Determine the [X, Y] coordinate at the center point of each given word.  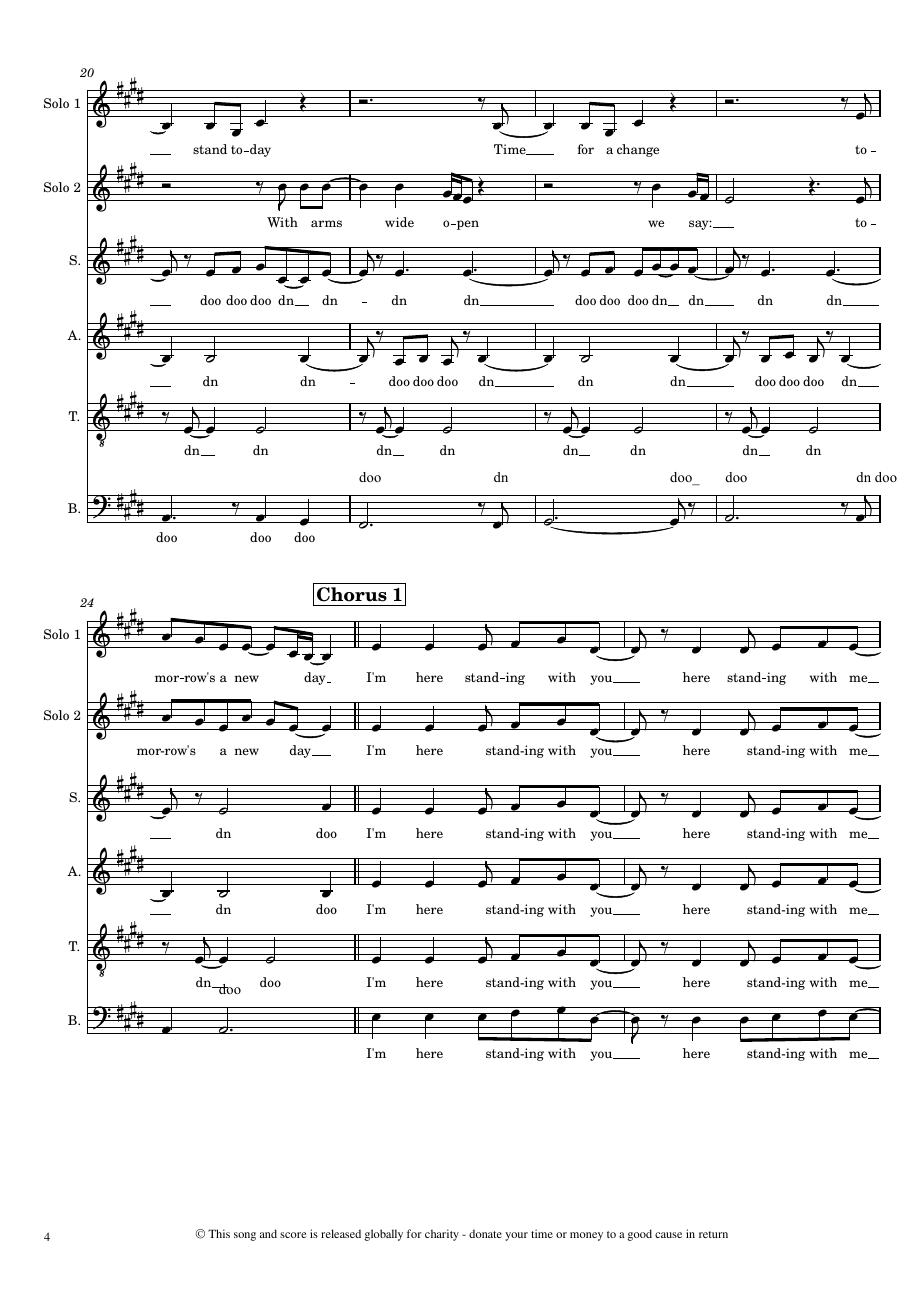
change [638, 150]
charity [442, 1235]
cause [668, 1235]
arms [326, 223]
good [639, 1235]
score [293, 1235]
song [245, 1236]
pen [467, 225]
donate [485, 1233]
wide [399, 222]
